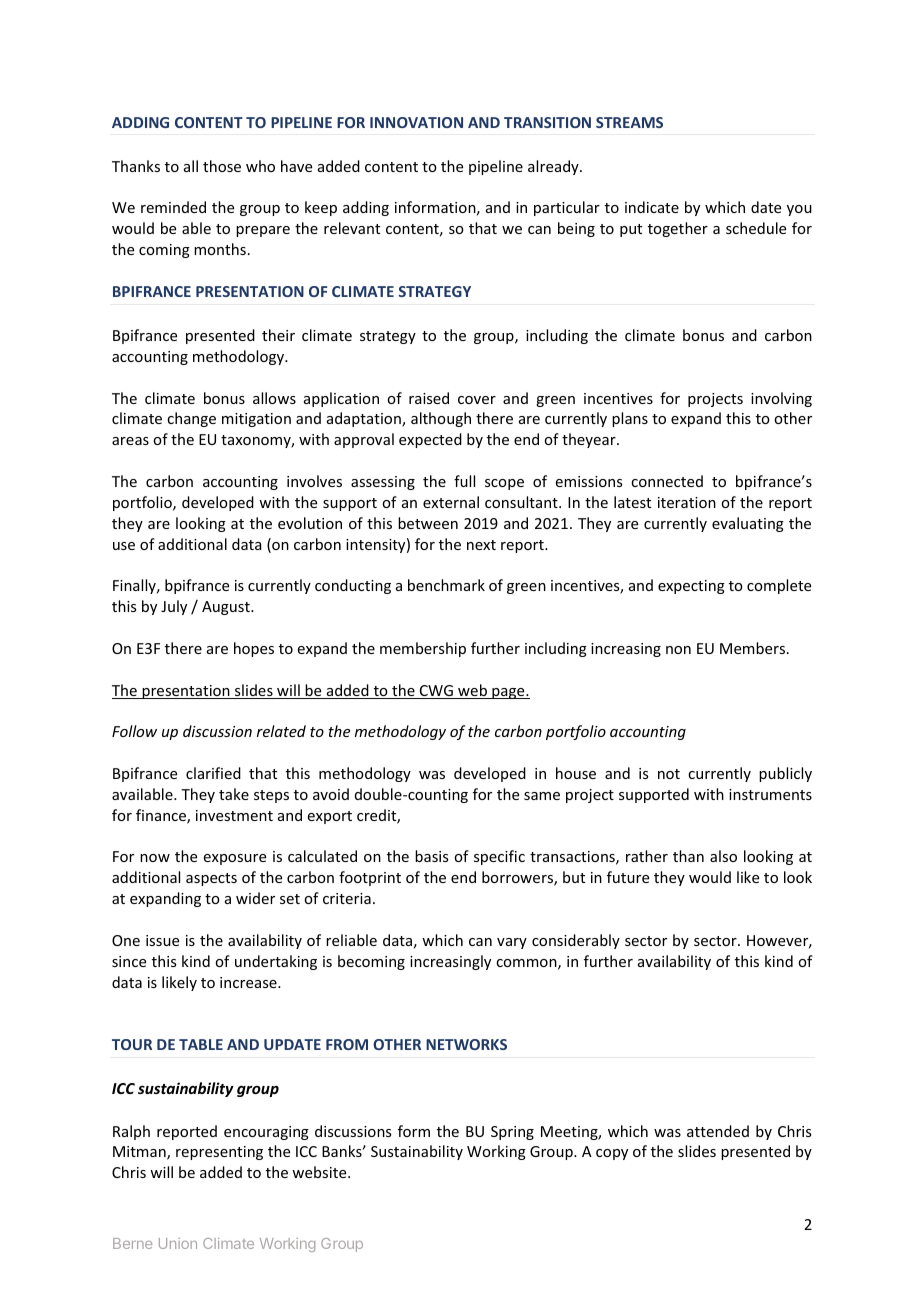 The image size is (924, 1308). I want to click on Spring, so click(512, 1133).
